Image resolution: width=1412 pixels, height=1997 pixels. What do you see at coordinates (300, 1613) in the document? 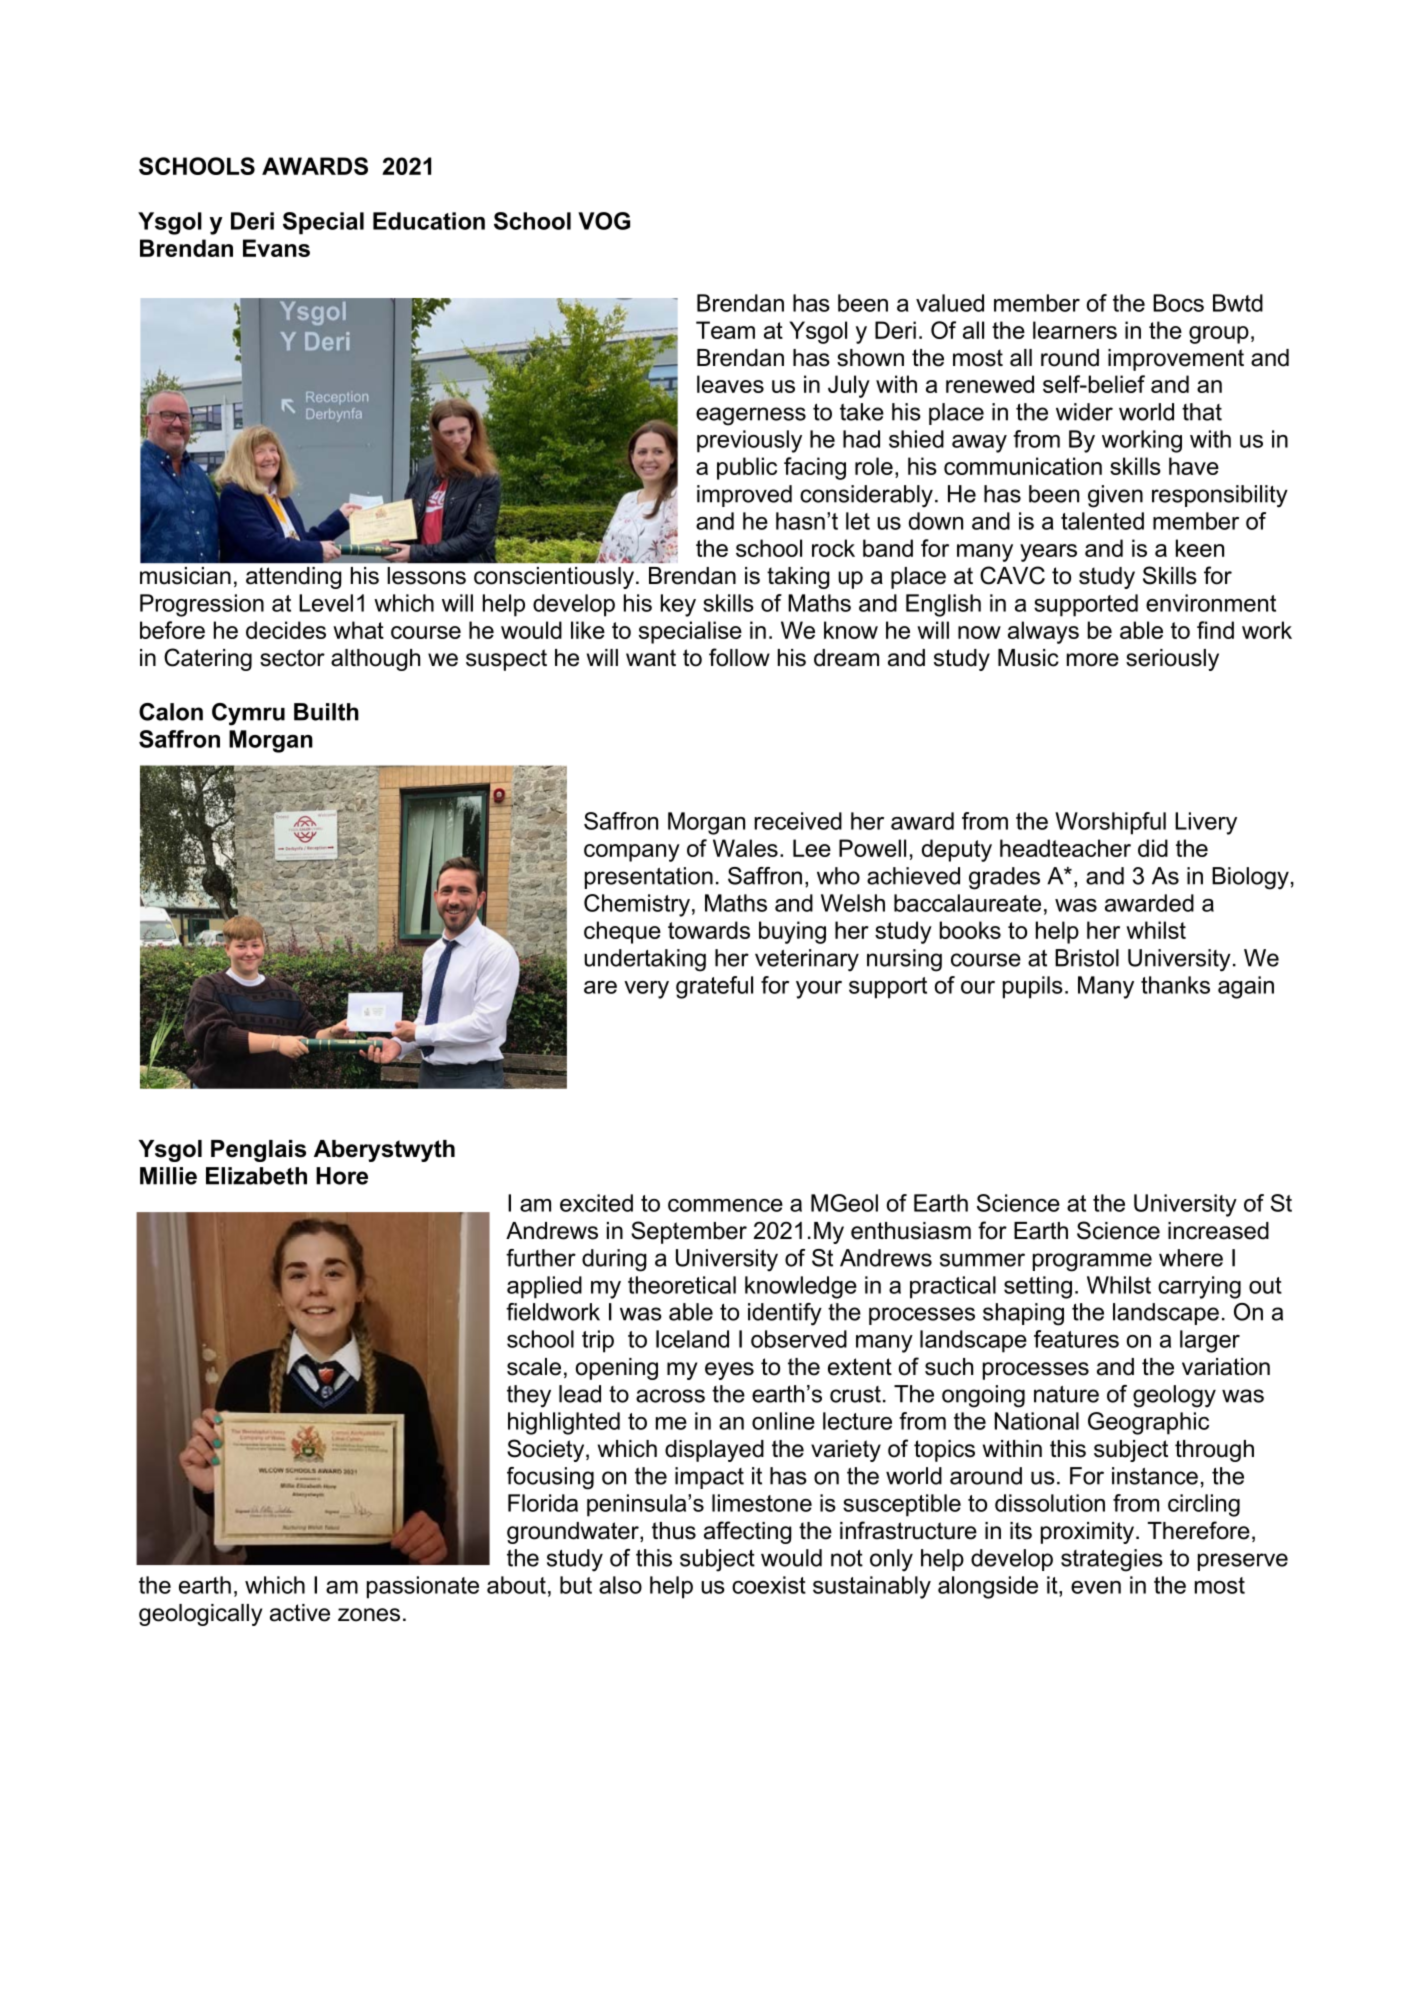
I see `active` at bounding box center [300, 1613].
